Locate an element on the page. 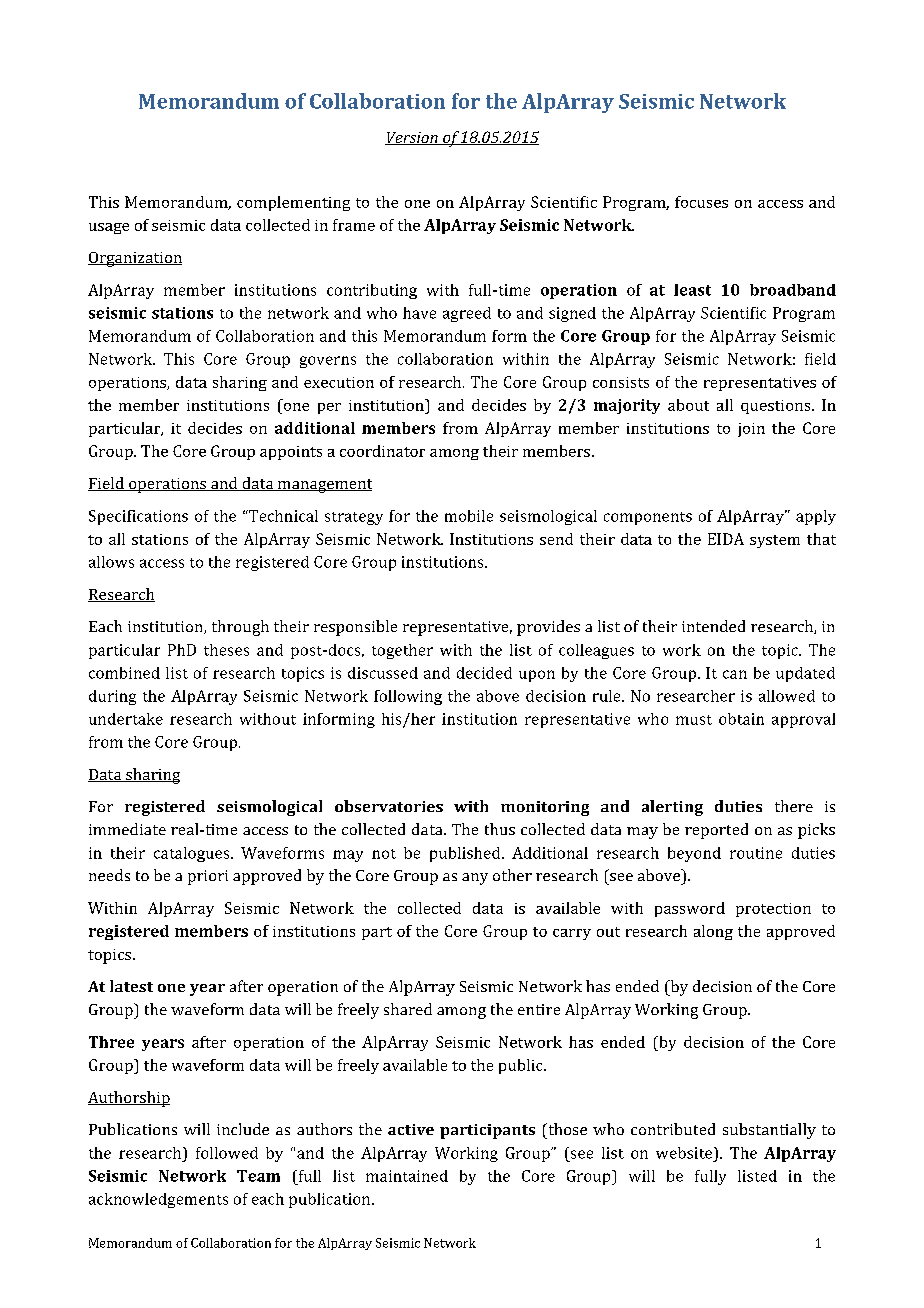 The width and height of the document is (924, 1308). followed is located at coordinates (227, 1153).
